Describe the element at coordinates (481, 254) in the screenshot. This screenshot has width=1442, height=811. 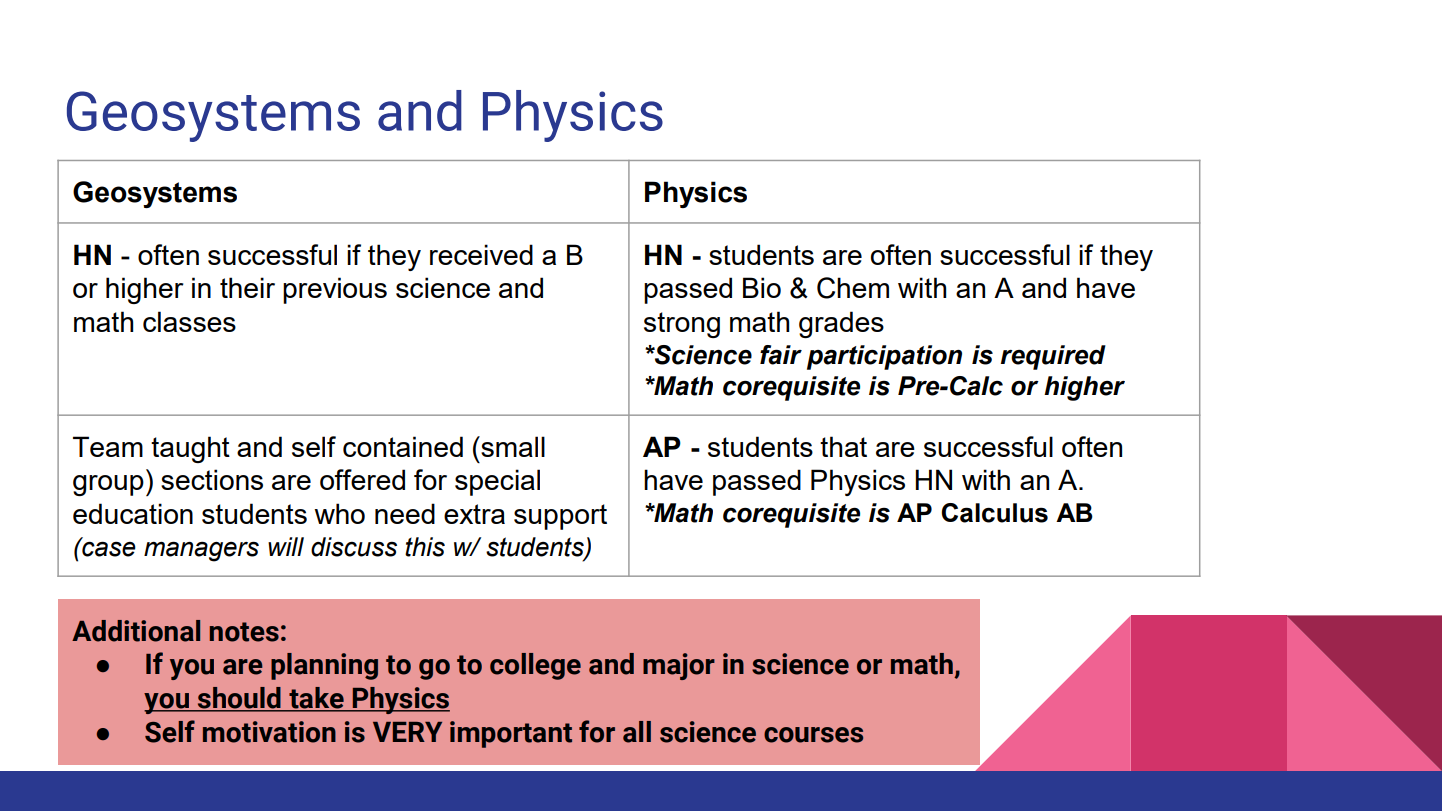
I see `received` at that location.
